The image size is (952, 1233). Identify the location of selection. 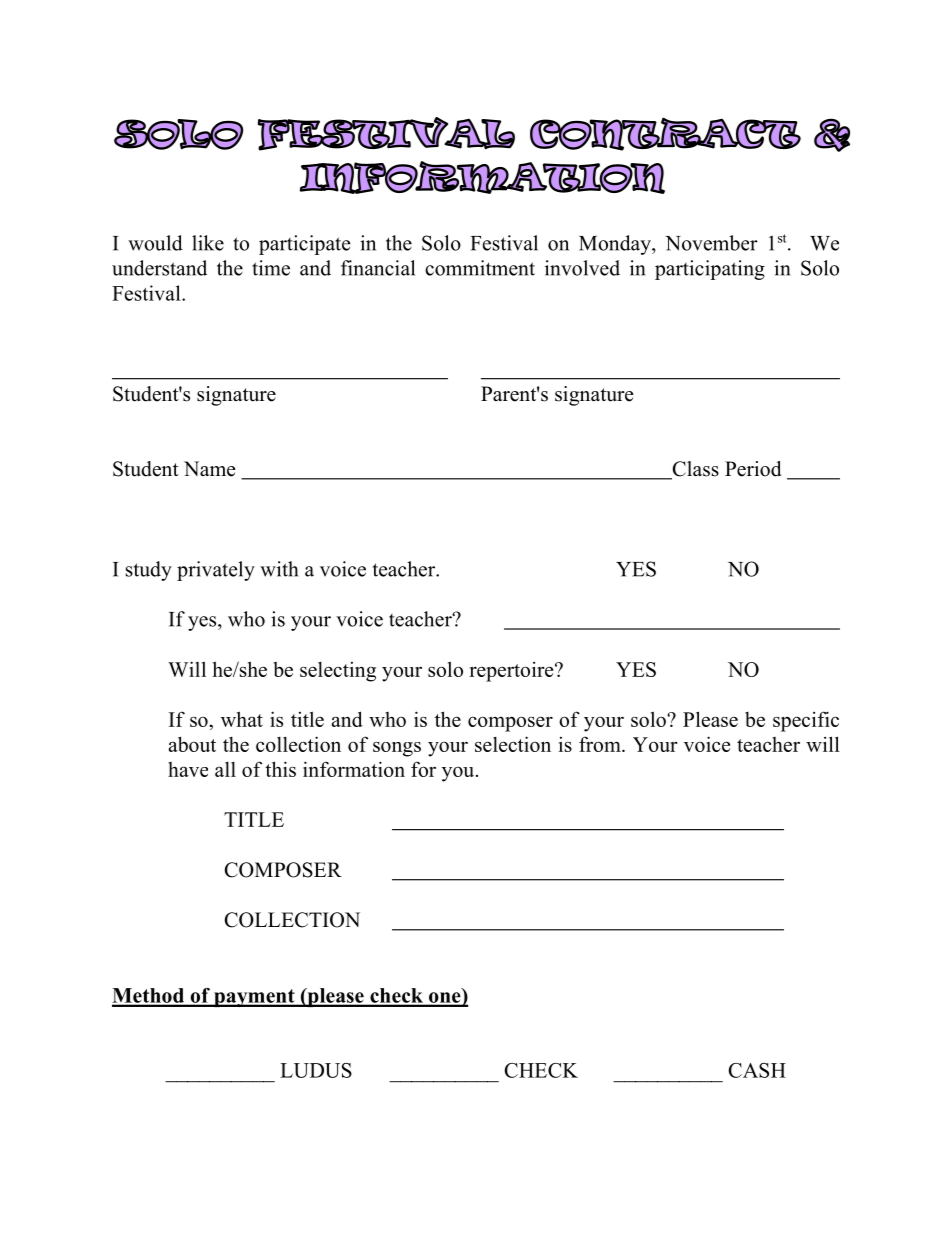
(513, 744).
